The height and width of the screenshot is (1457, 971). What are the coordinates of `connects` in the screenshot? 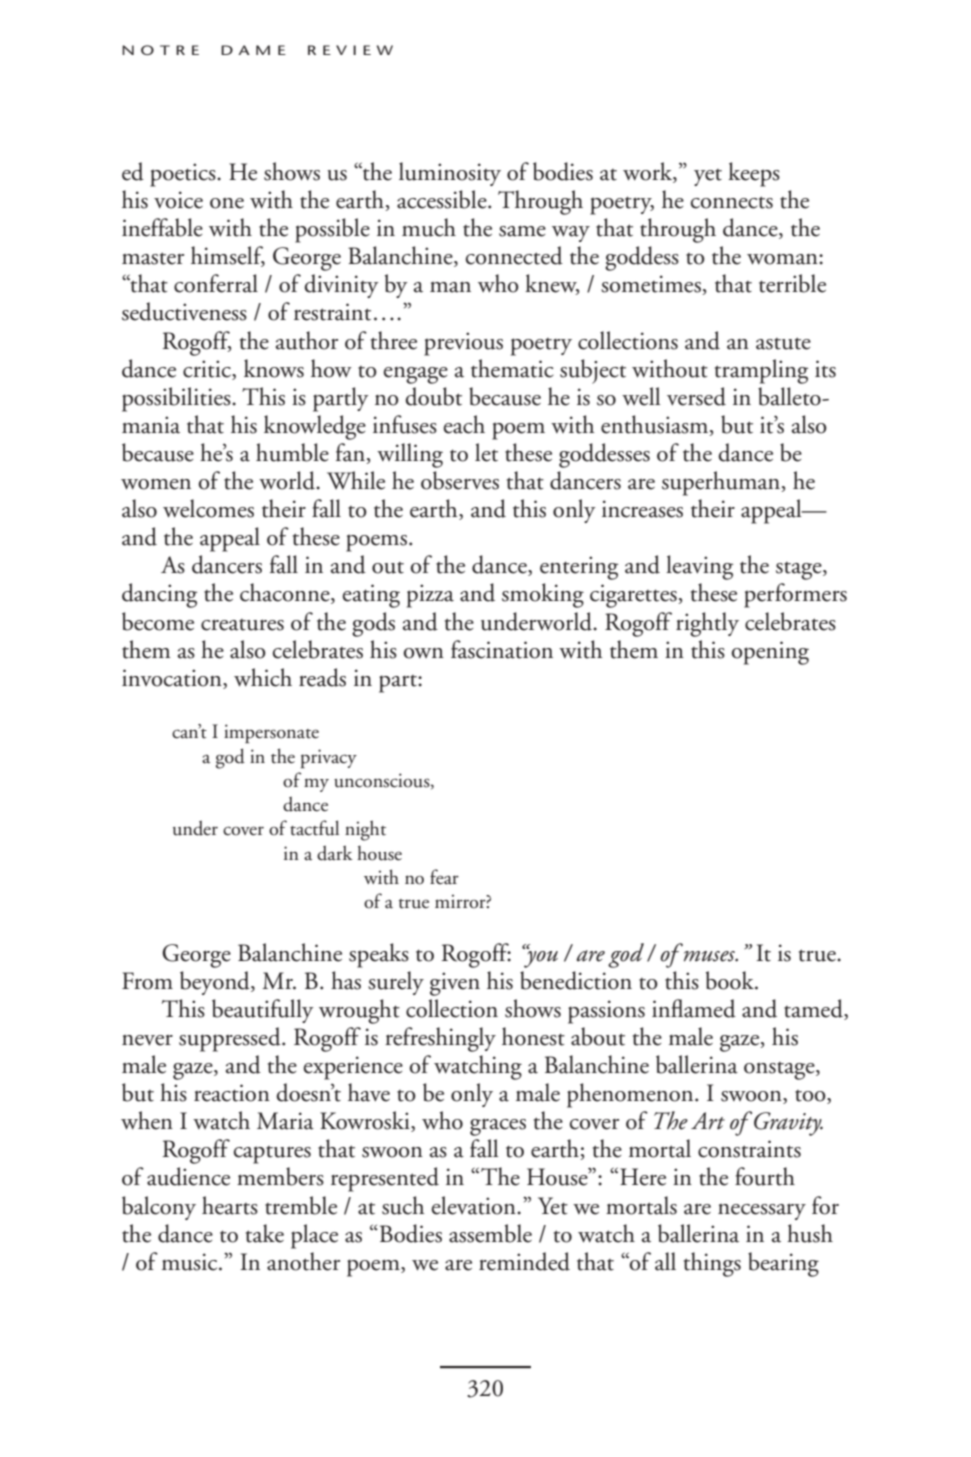 It's located at (732, 202).
